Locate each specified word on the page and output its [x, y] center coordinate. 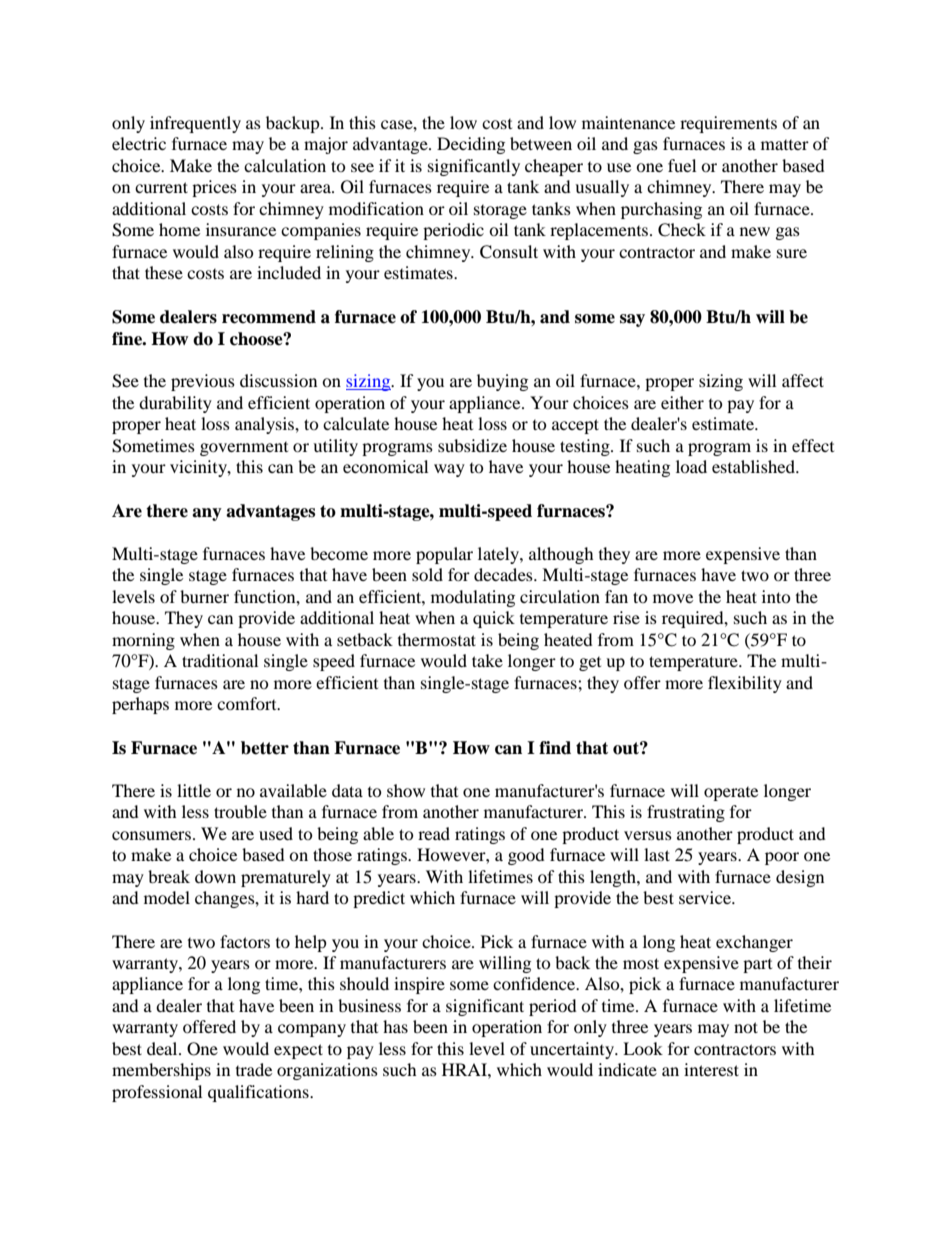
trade [254, 1069]
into [776, 596]
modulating [473, 598]
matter [785, 145]
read [434, 833]
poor [782, 858]
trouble [240, 811]
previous [203, 382]
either [682, 402]
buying [502, 382]
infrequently [195, 124]
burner [204, 596]
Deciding [471, 145]
